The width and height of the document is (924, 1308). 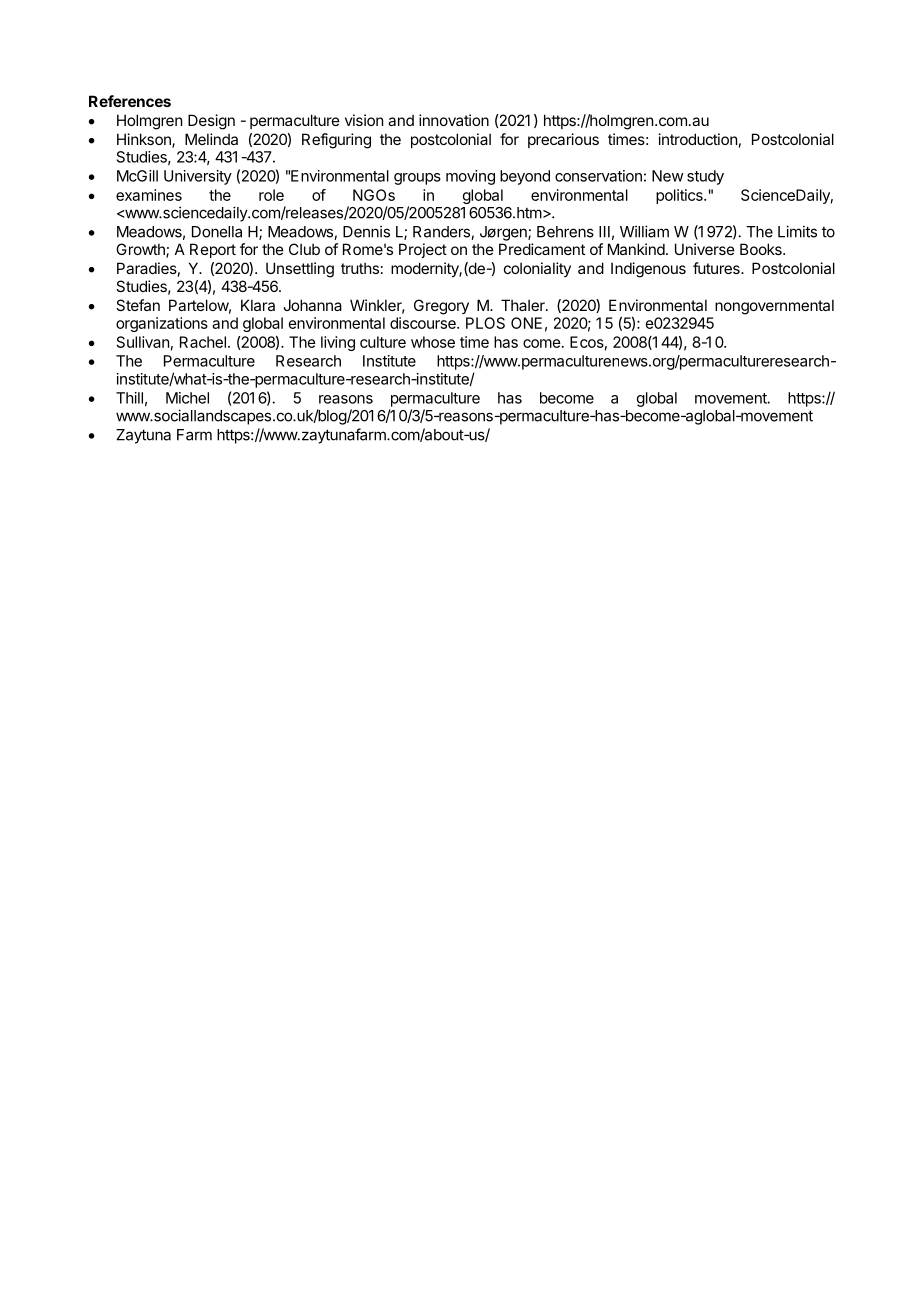 What do you see at coordinates (774, 307) in the document?
I see `nongovernmental` at bounding box center [774, 307].
